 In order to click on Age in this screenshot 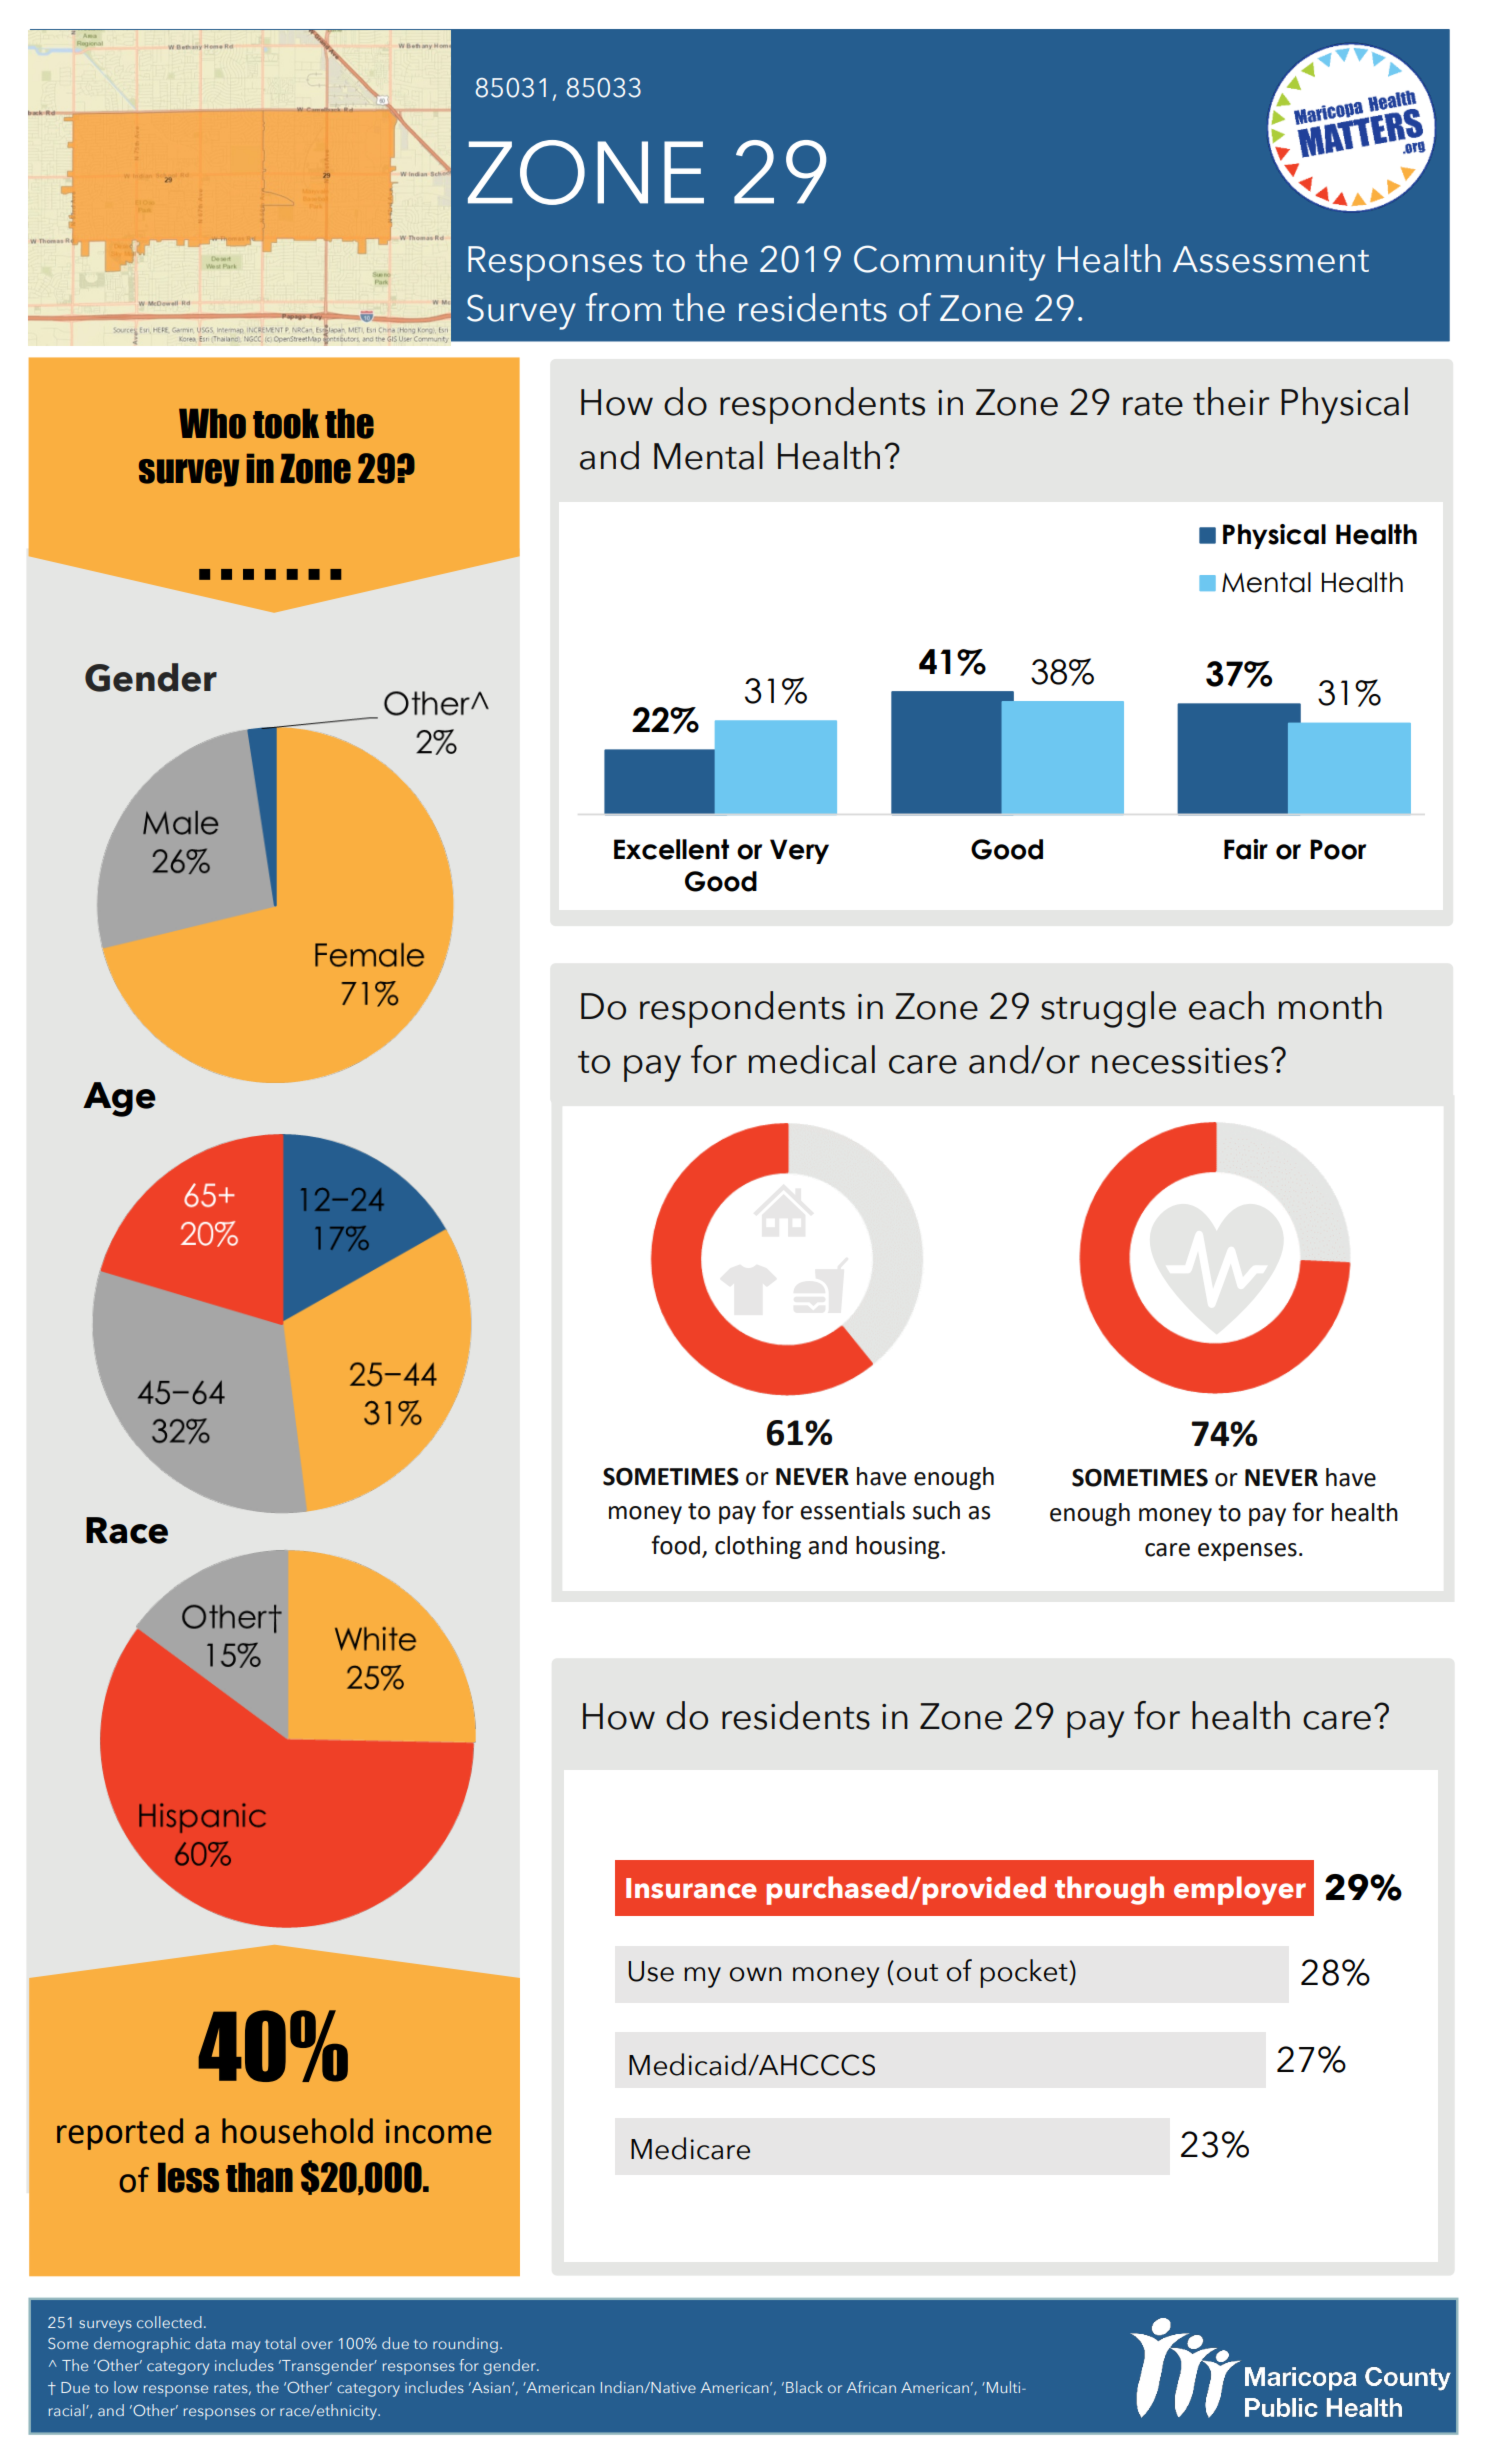, I will do `click(119, 1099)`.
